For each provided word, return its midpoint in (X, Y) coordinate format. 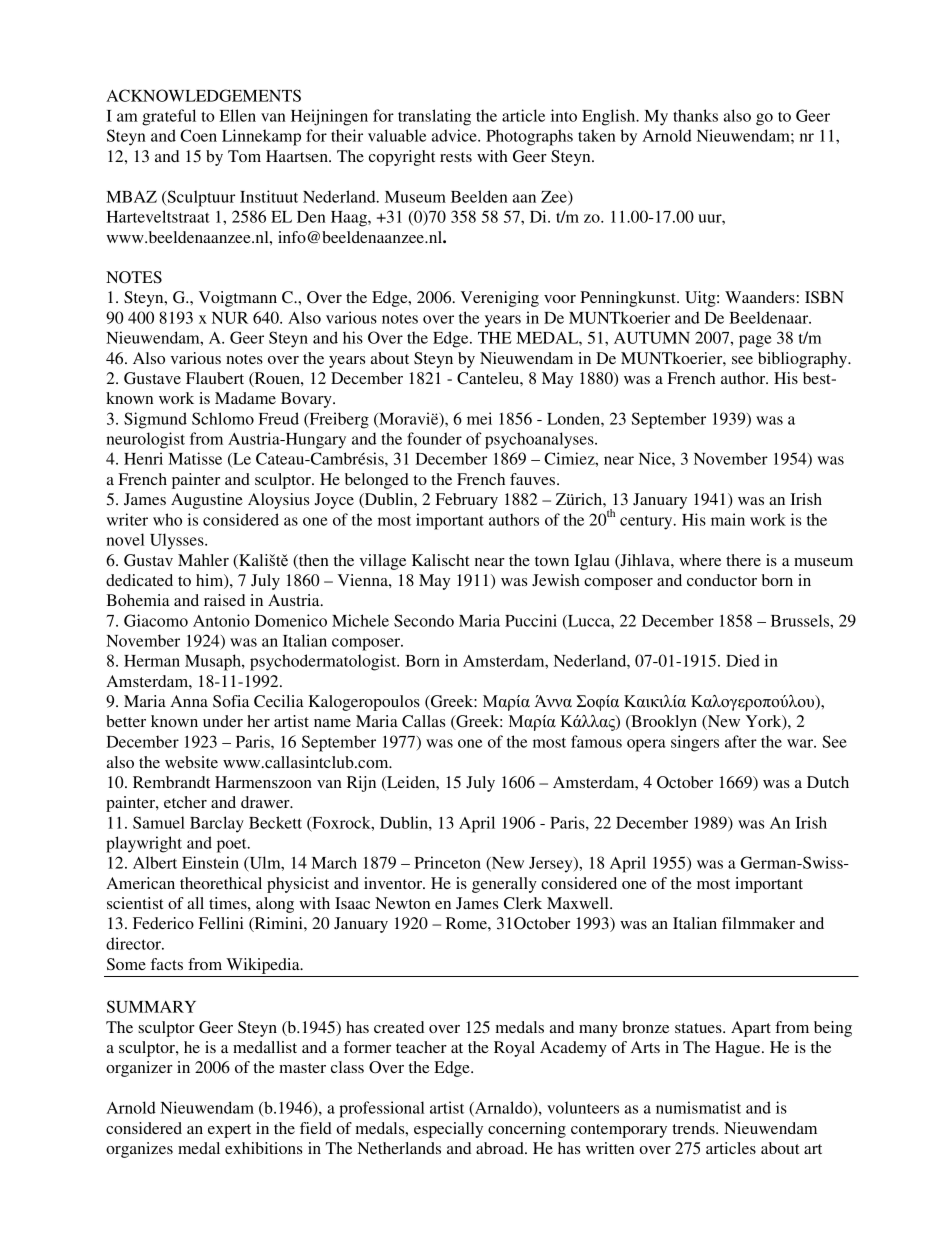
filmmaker (758, 923)
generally (504, 885)
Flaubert (215, 378)
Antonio (221, 620)
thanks (695, 115)
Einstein (210, 862)
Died (743, 660)
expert (229, 1131)
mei (479, 418)
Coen (198, 135)
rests (456, 157)
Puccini (531, 620)
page (755, 341)
